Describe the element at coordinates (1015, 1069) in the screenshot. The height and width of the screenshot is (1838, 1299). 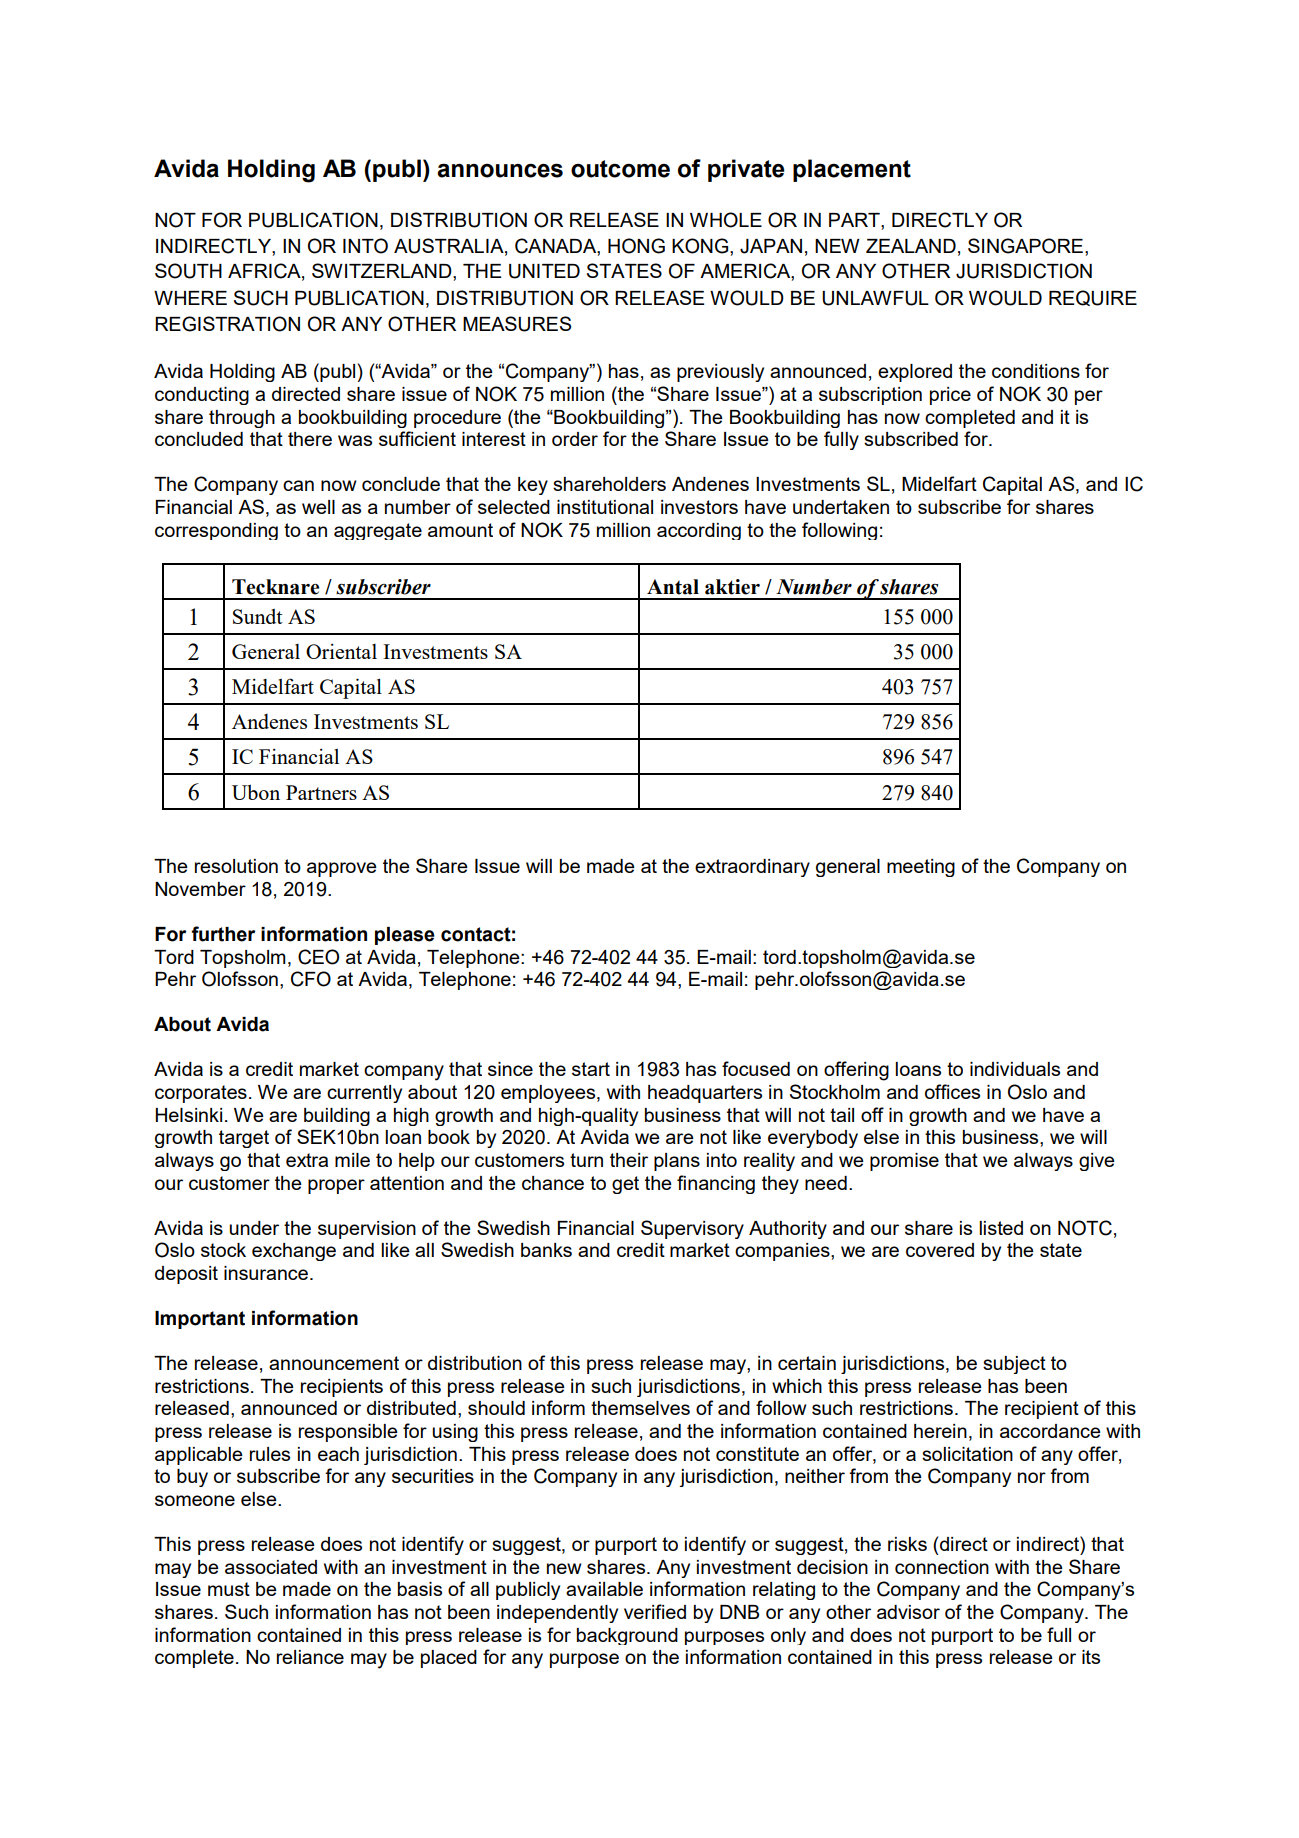
I see `individuals` at that location.
